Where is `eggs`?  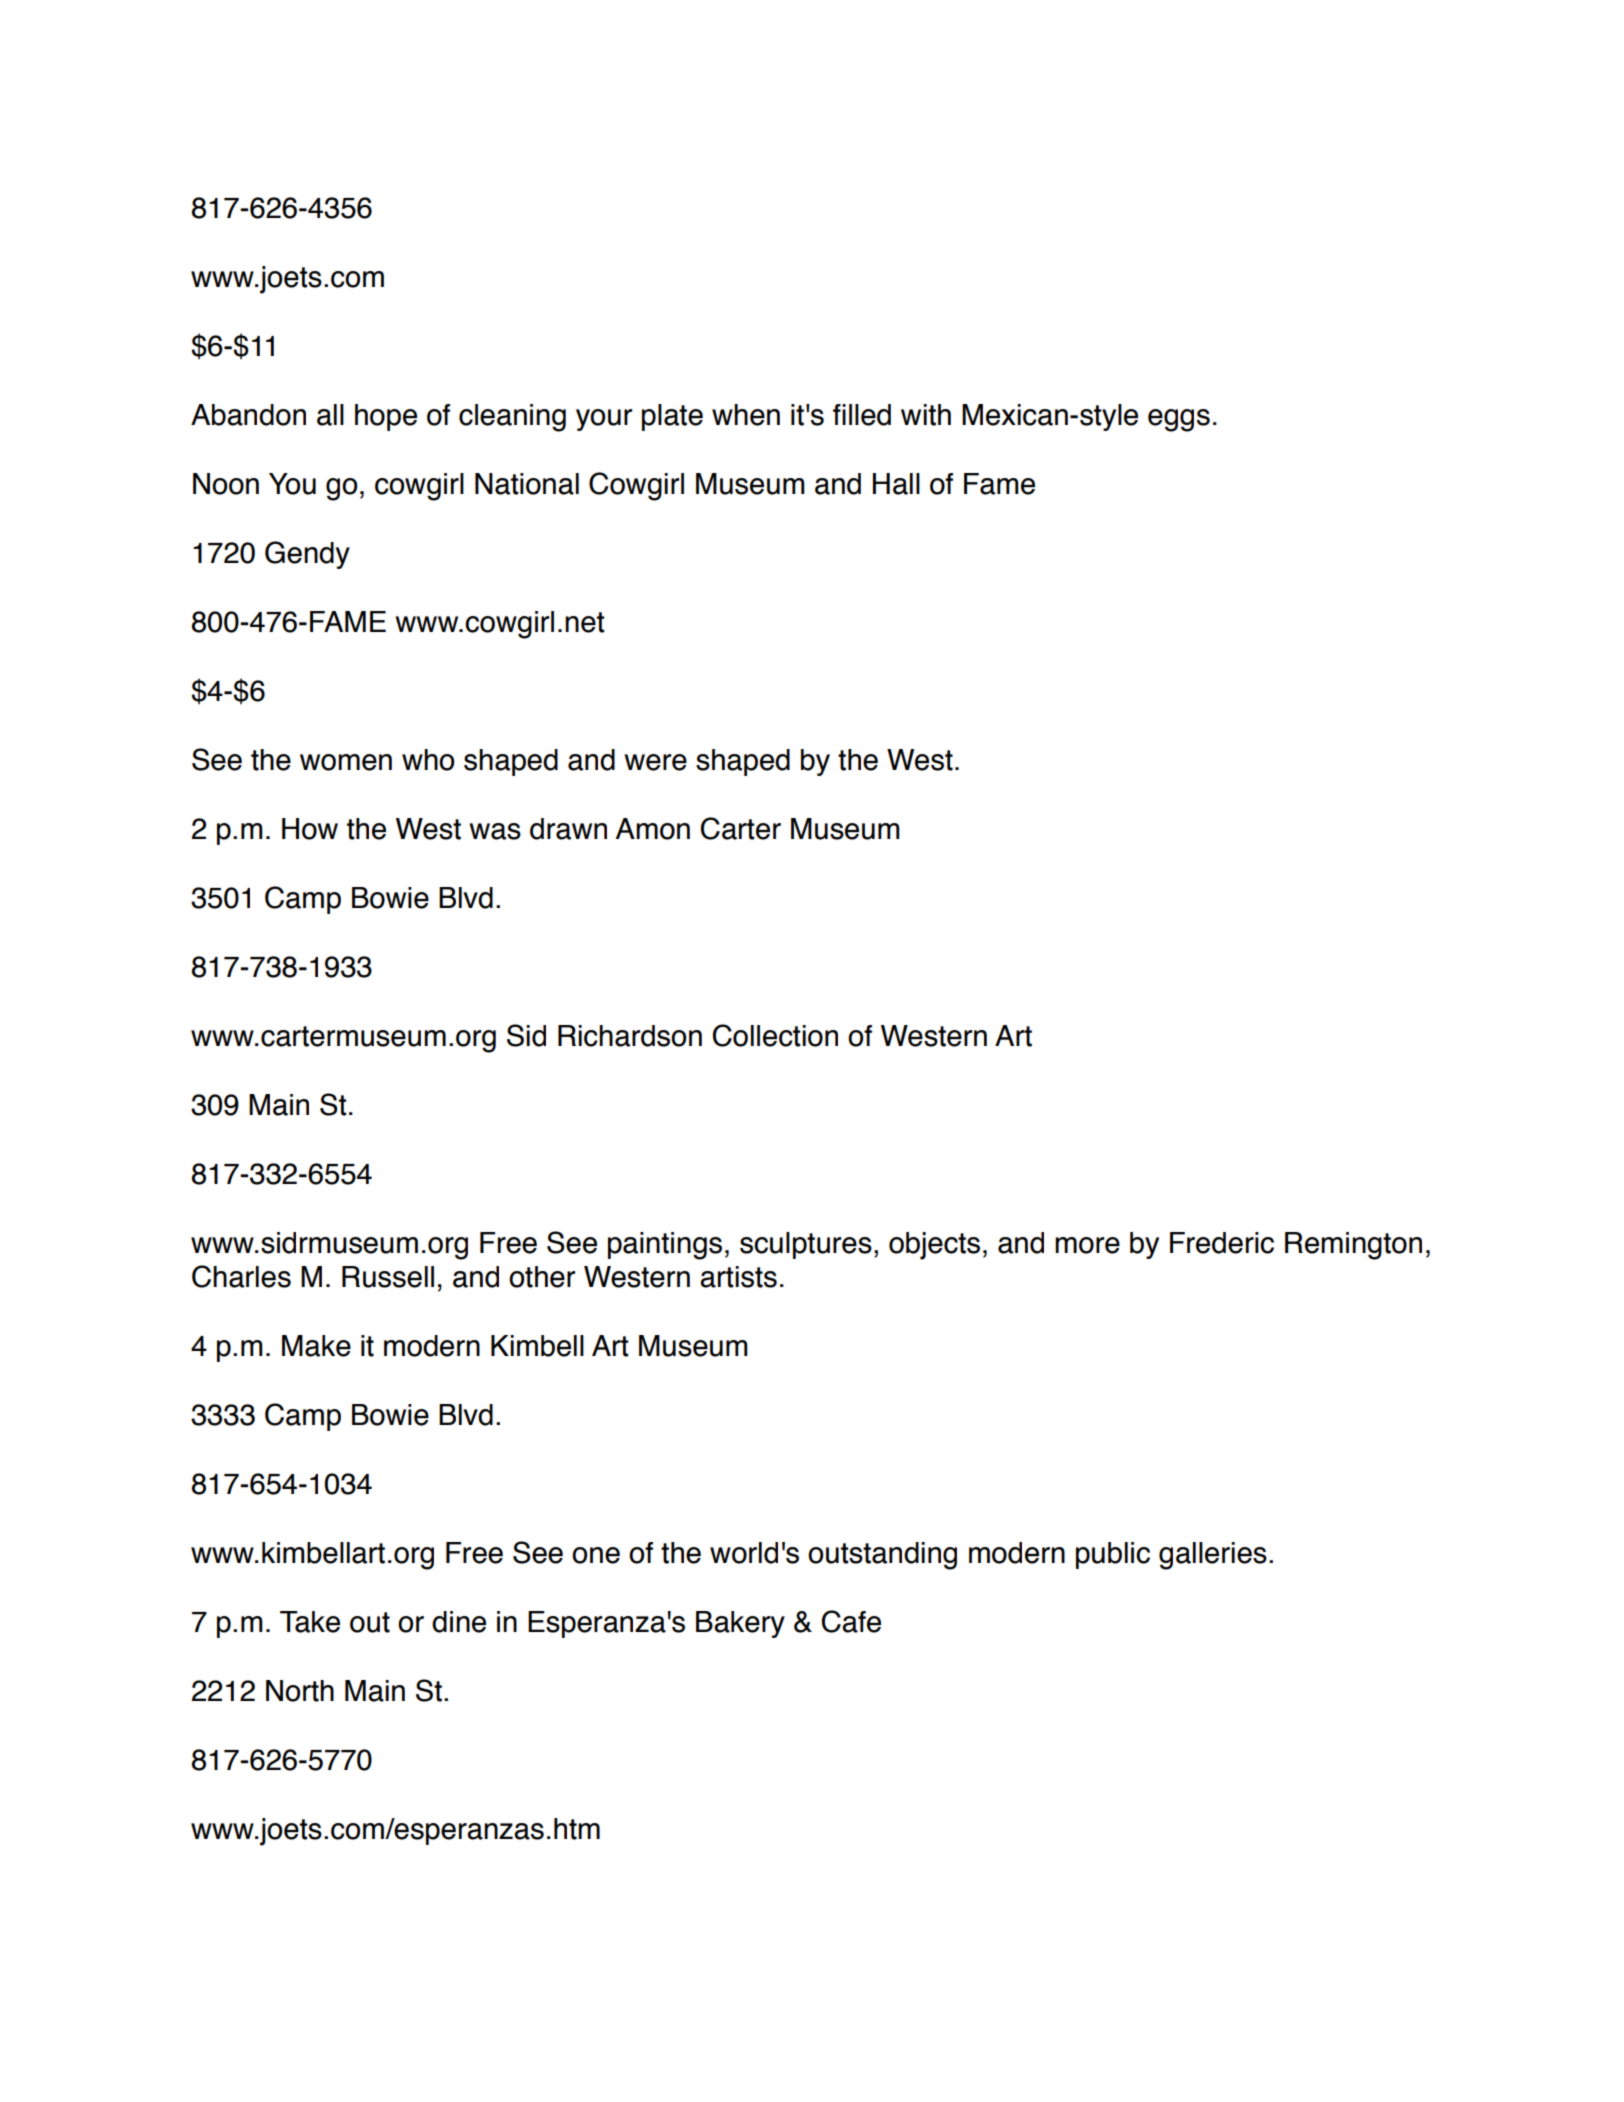
eggs is located at coordinates (1179, 420).
